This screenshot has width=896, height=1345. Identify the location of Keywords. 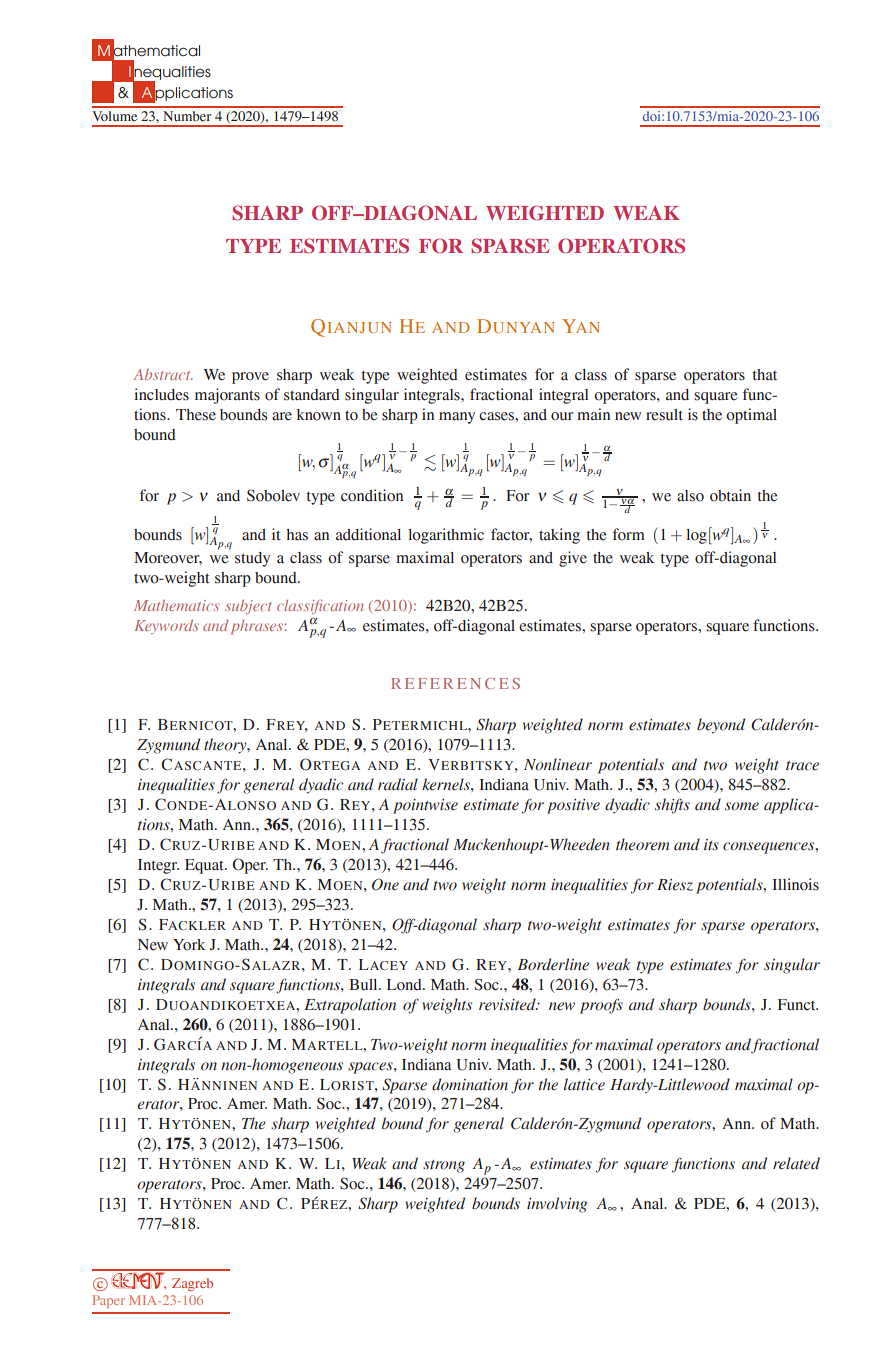
(167, 626).
